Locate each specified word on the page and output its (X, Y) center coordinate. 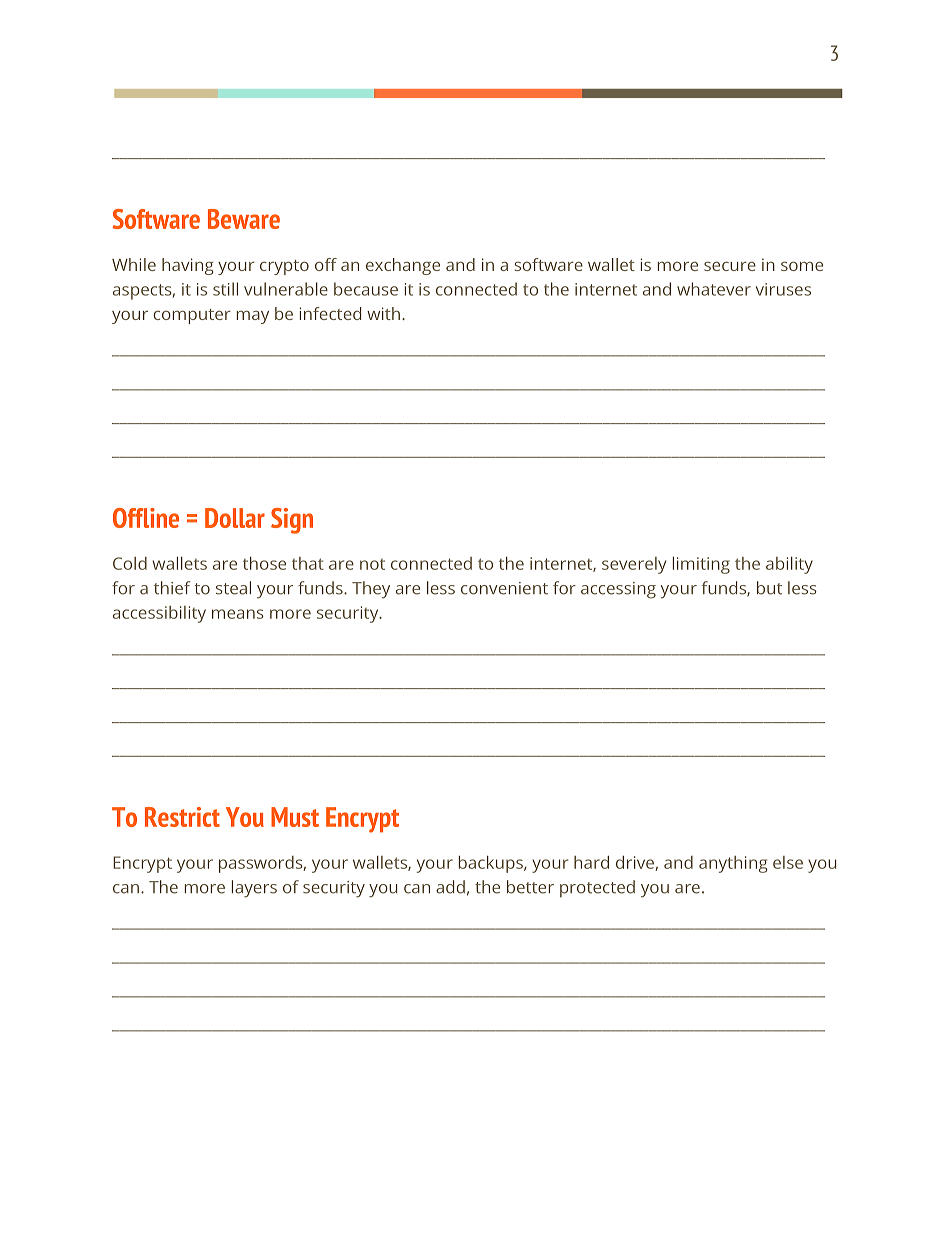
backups (492, 864)
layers (254, 889)
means (238, 614)
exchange (403, 266)
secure (730, 266)
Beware (244, 219)
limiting (701, 565)
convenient (504, 588)
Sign (292, 521)
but (769, 588)
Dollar (235, 518)
